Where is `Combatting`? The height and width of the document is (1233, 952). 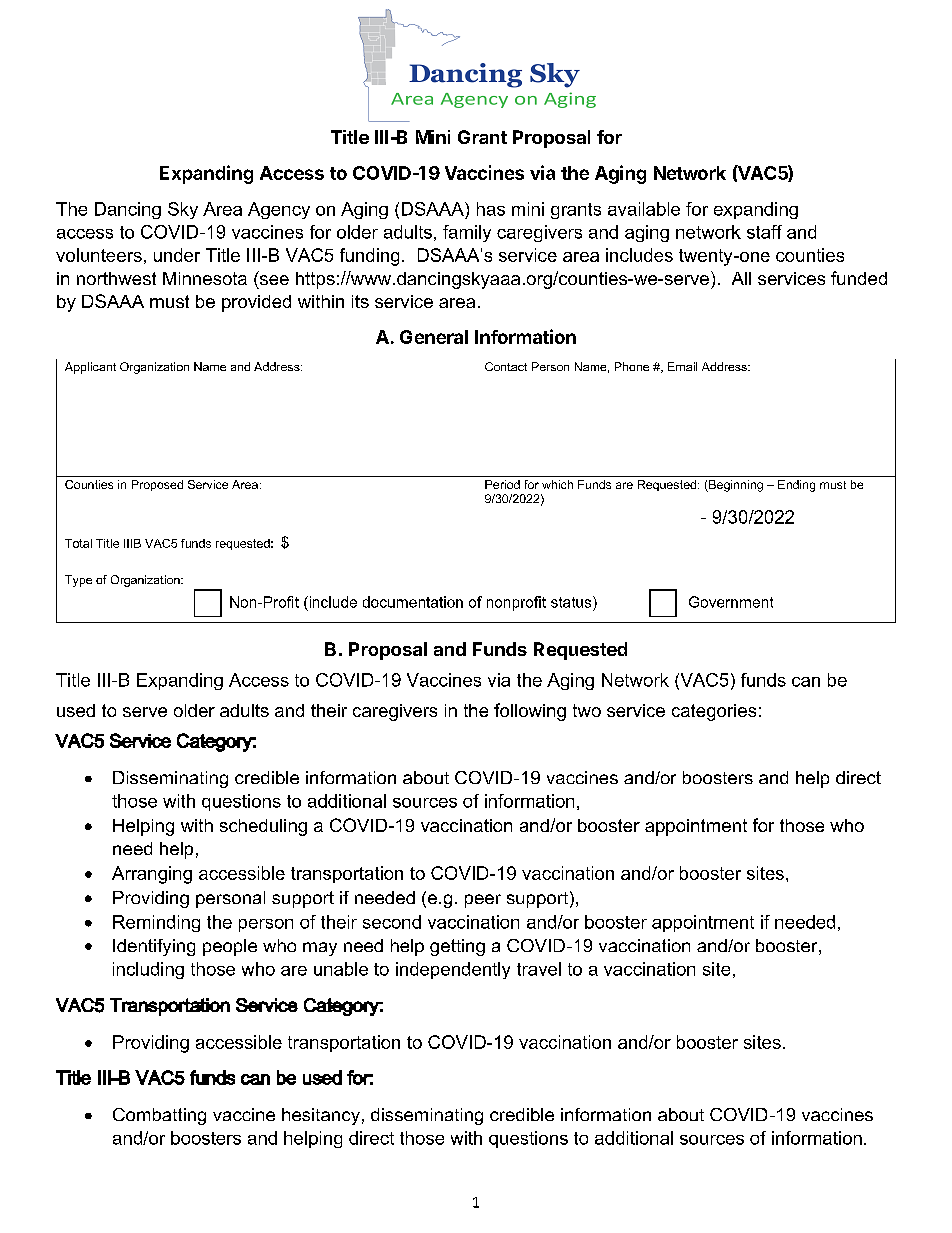 Combatting is located at coordinates (159, 1116).
